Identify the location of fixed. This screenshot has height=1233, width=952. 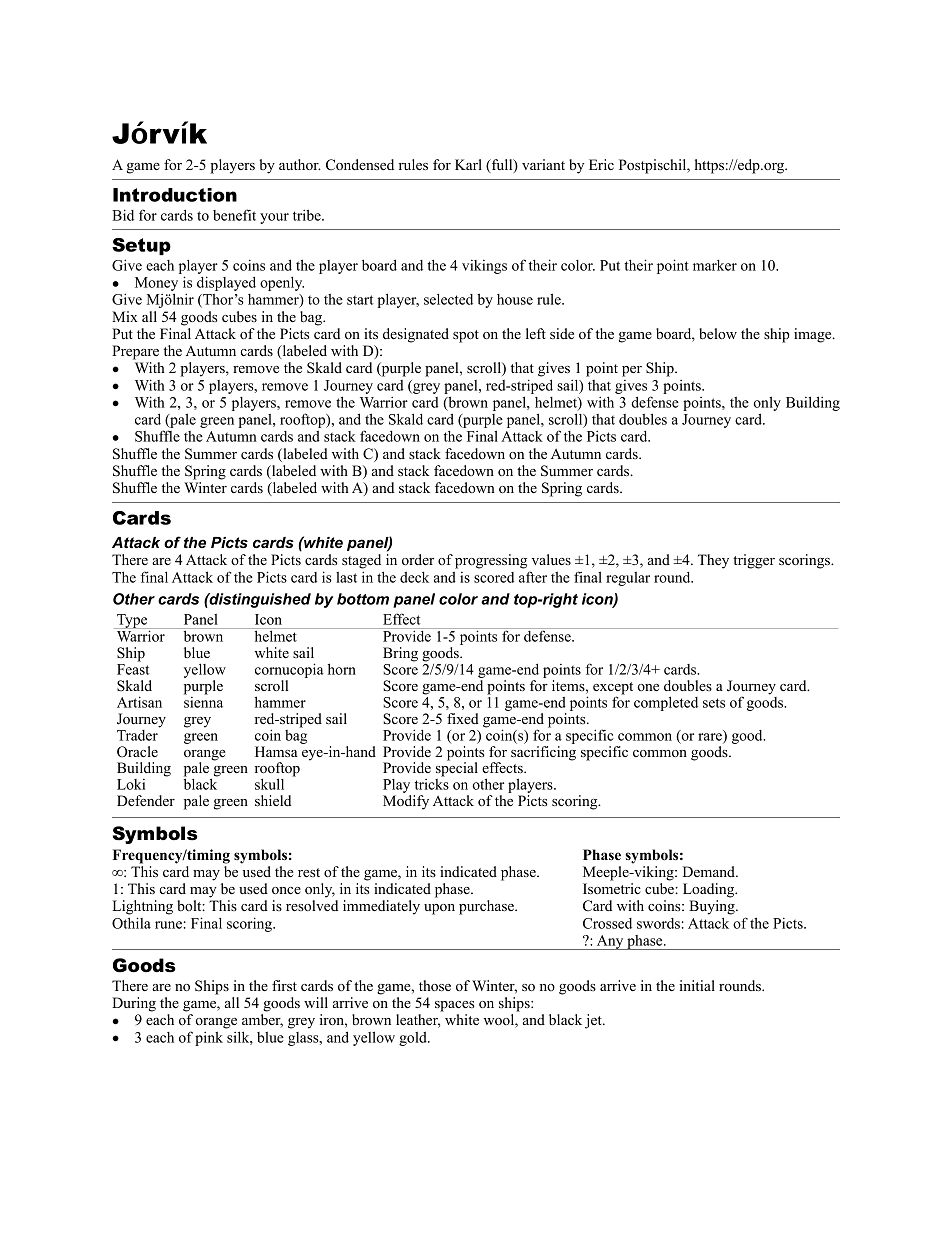
(463, 718).
